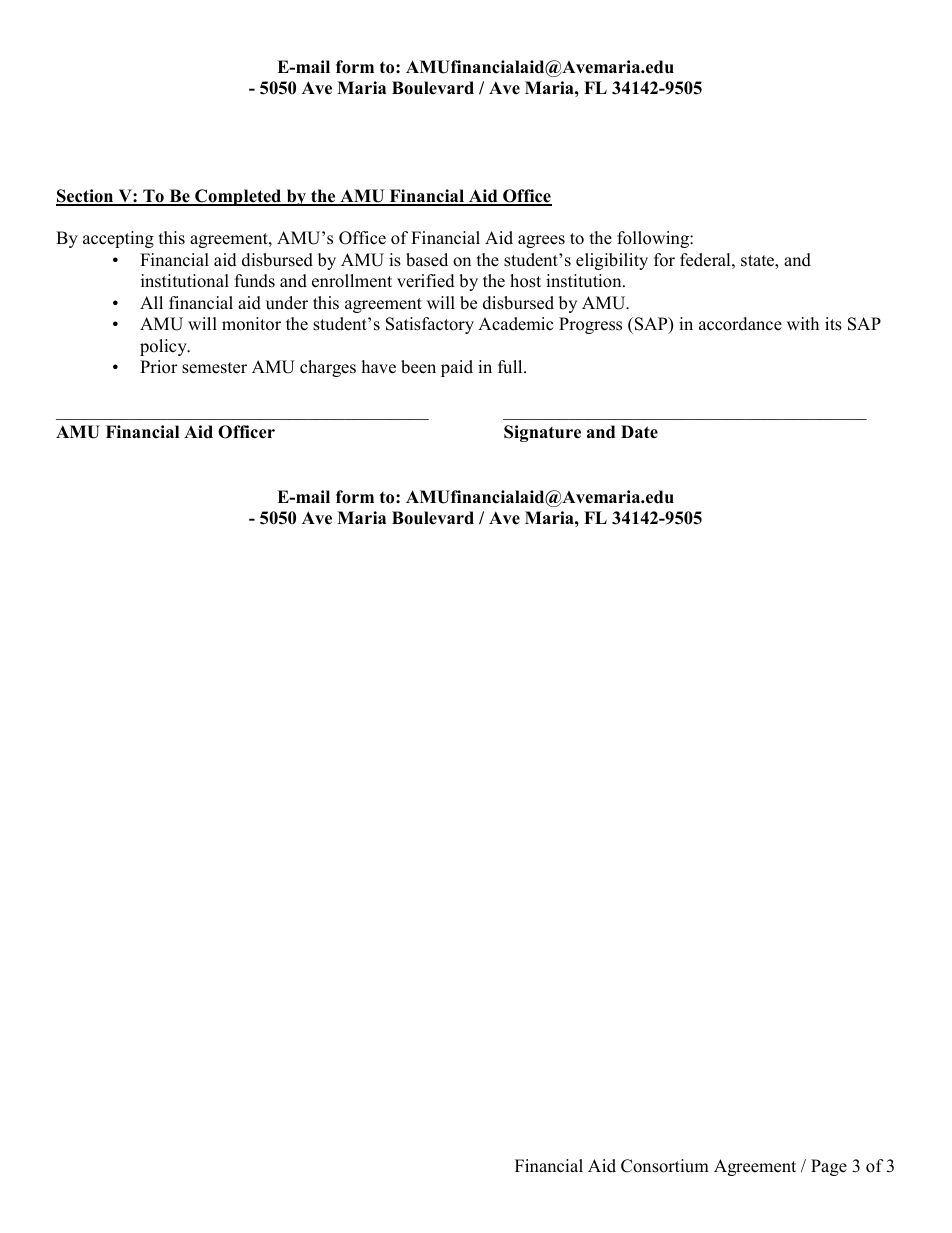 The height and width of the image is (1233, 952). Describe the element at coordinates (542, 433) in the image. I see `Signature` at that location.
